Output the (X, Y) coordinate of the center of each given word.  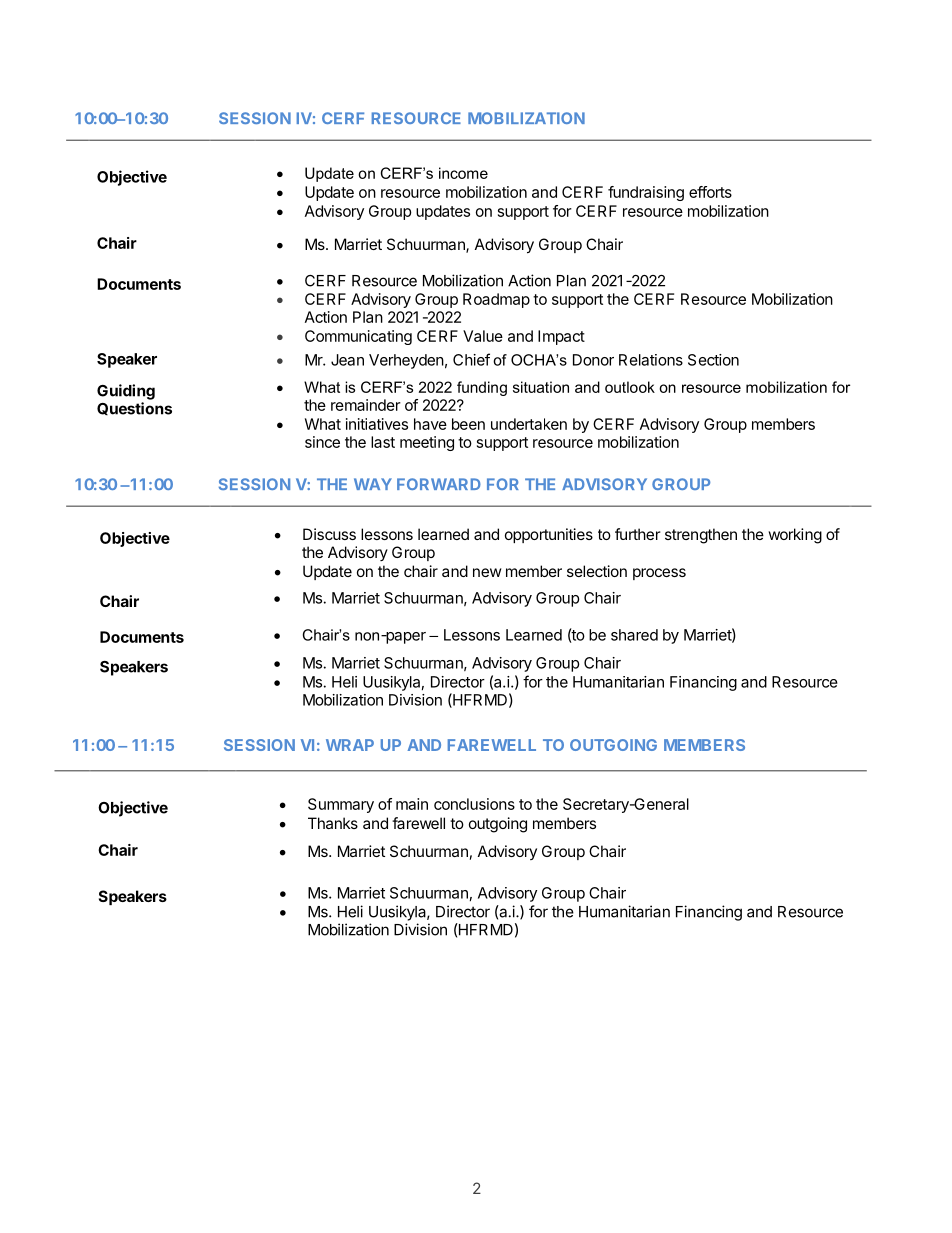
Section (713, 360)
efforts (710, 192)
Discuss (329, 534)
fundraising (646, 193)
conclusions (474, 804)
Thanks (333, 823)
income (463, 173)
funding (482, 388)
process (659, 574)
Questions (134, 408)
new (487, 572)
